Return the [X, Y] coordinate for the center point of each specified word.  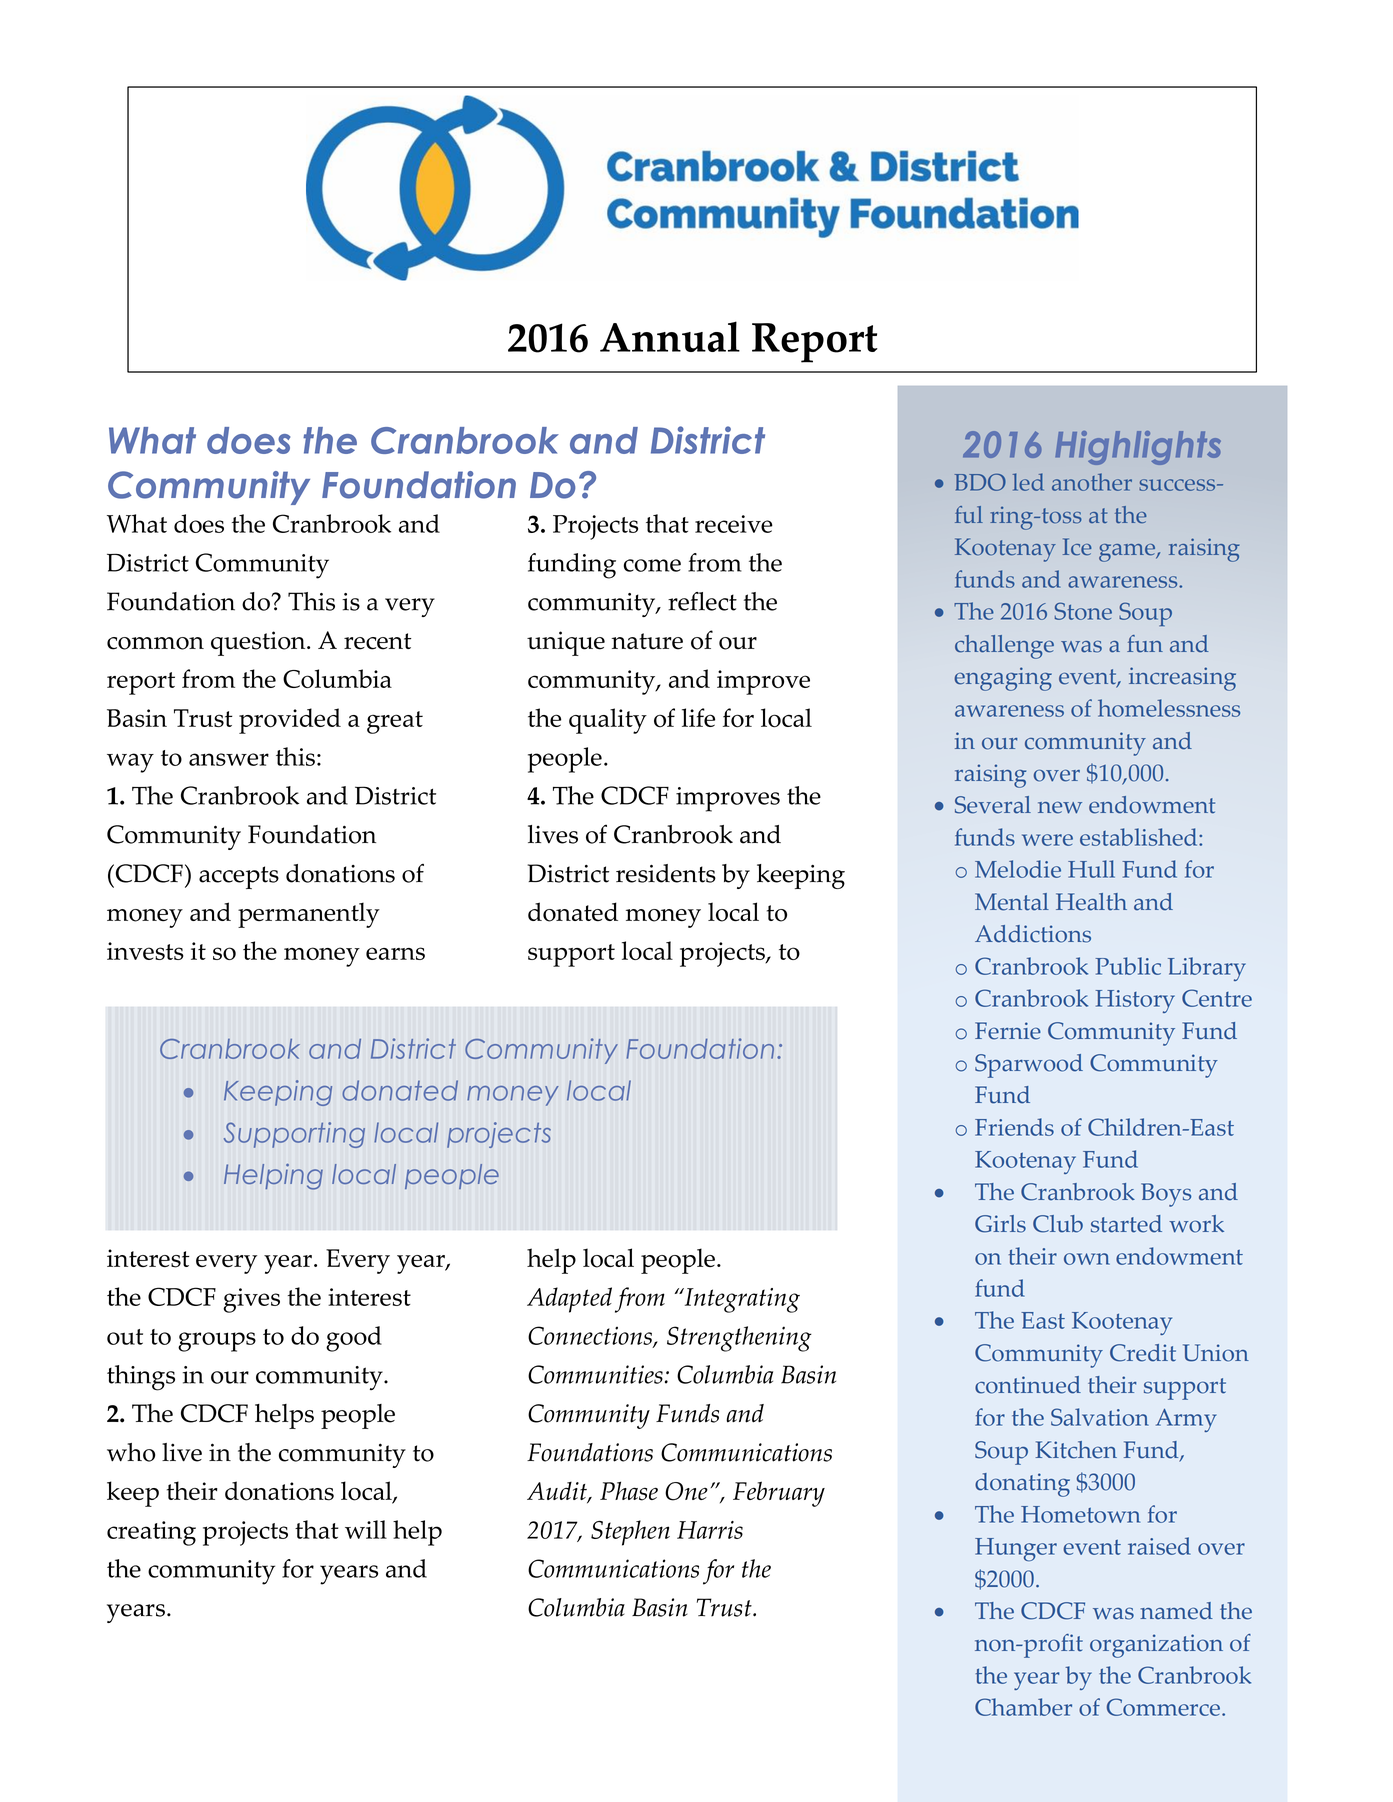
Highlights [1138, 448]
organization [1156, 1646]
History [1135, 1001]
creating [151, 1533]
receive [734, 524]
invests [145, 951]
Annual [670, 336]
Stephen [630, 1533]
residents [666, 873]
